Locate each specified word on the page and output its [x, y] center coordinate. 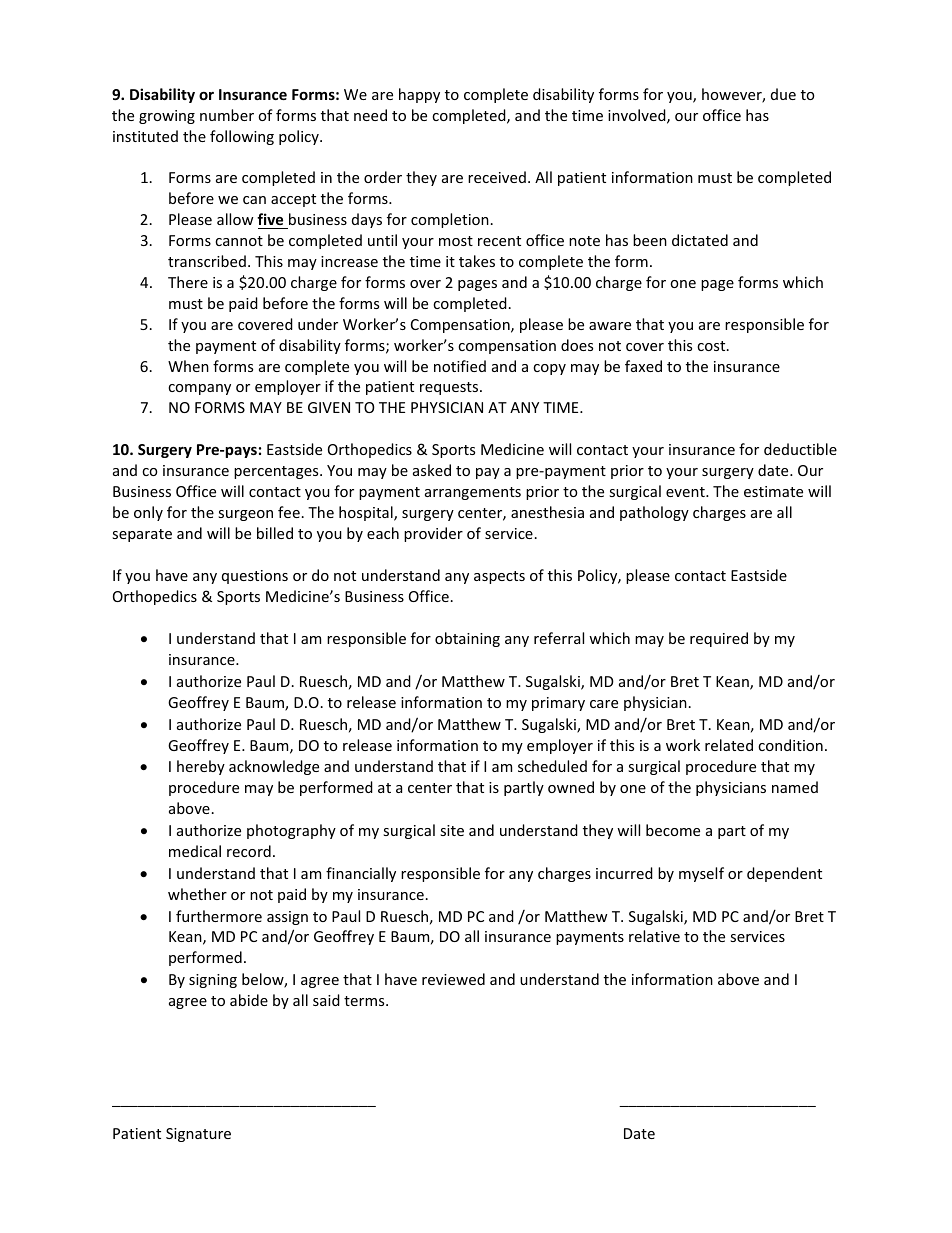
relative [654, 936]
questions [255, 577]
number [227, 115]
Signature [198, 1135]
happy [419, 95]
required [719, 639]
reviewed [453, 979]
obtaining [467, 639]
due [783, 94]
